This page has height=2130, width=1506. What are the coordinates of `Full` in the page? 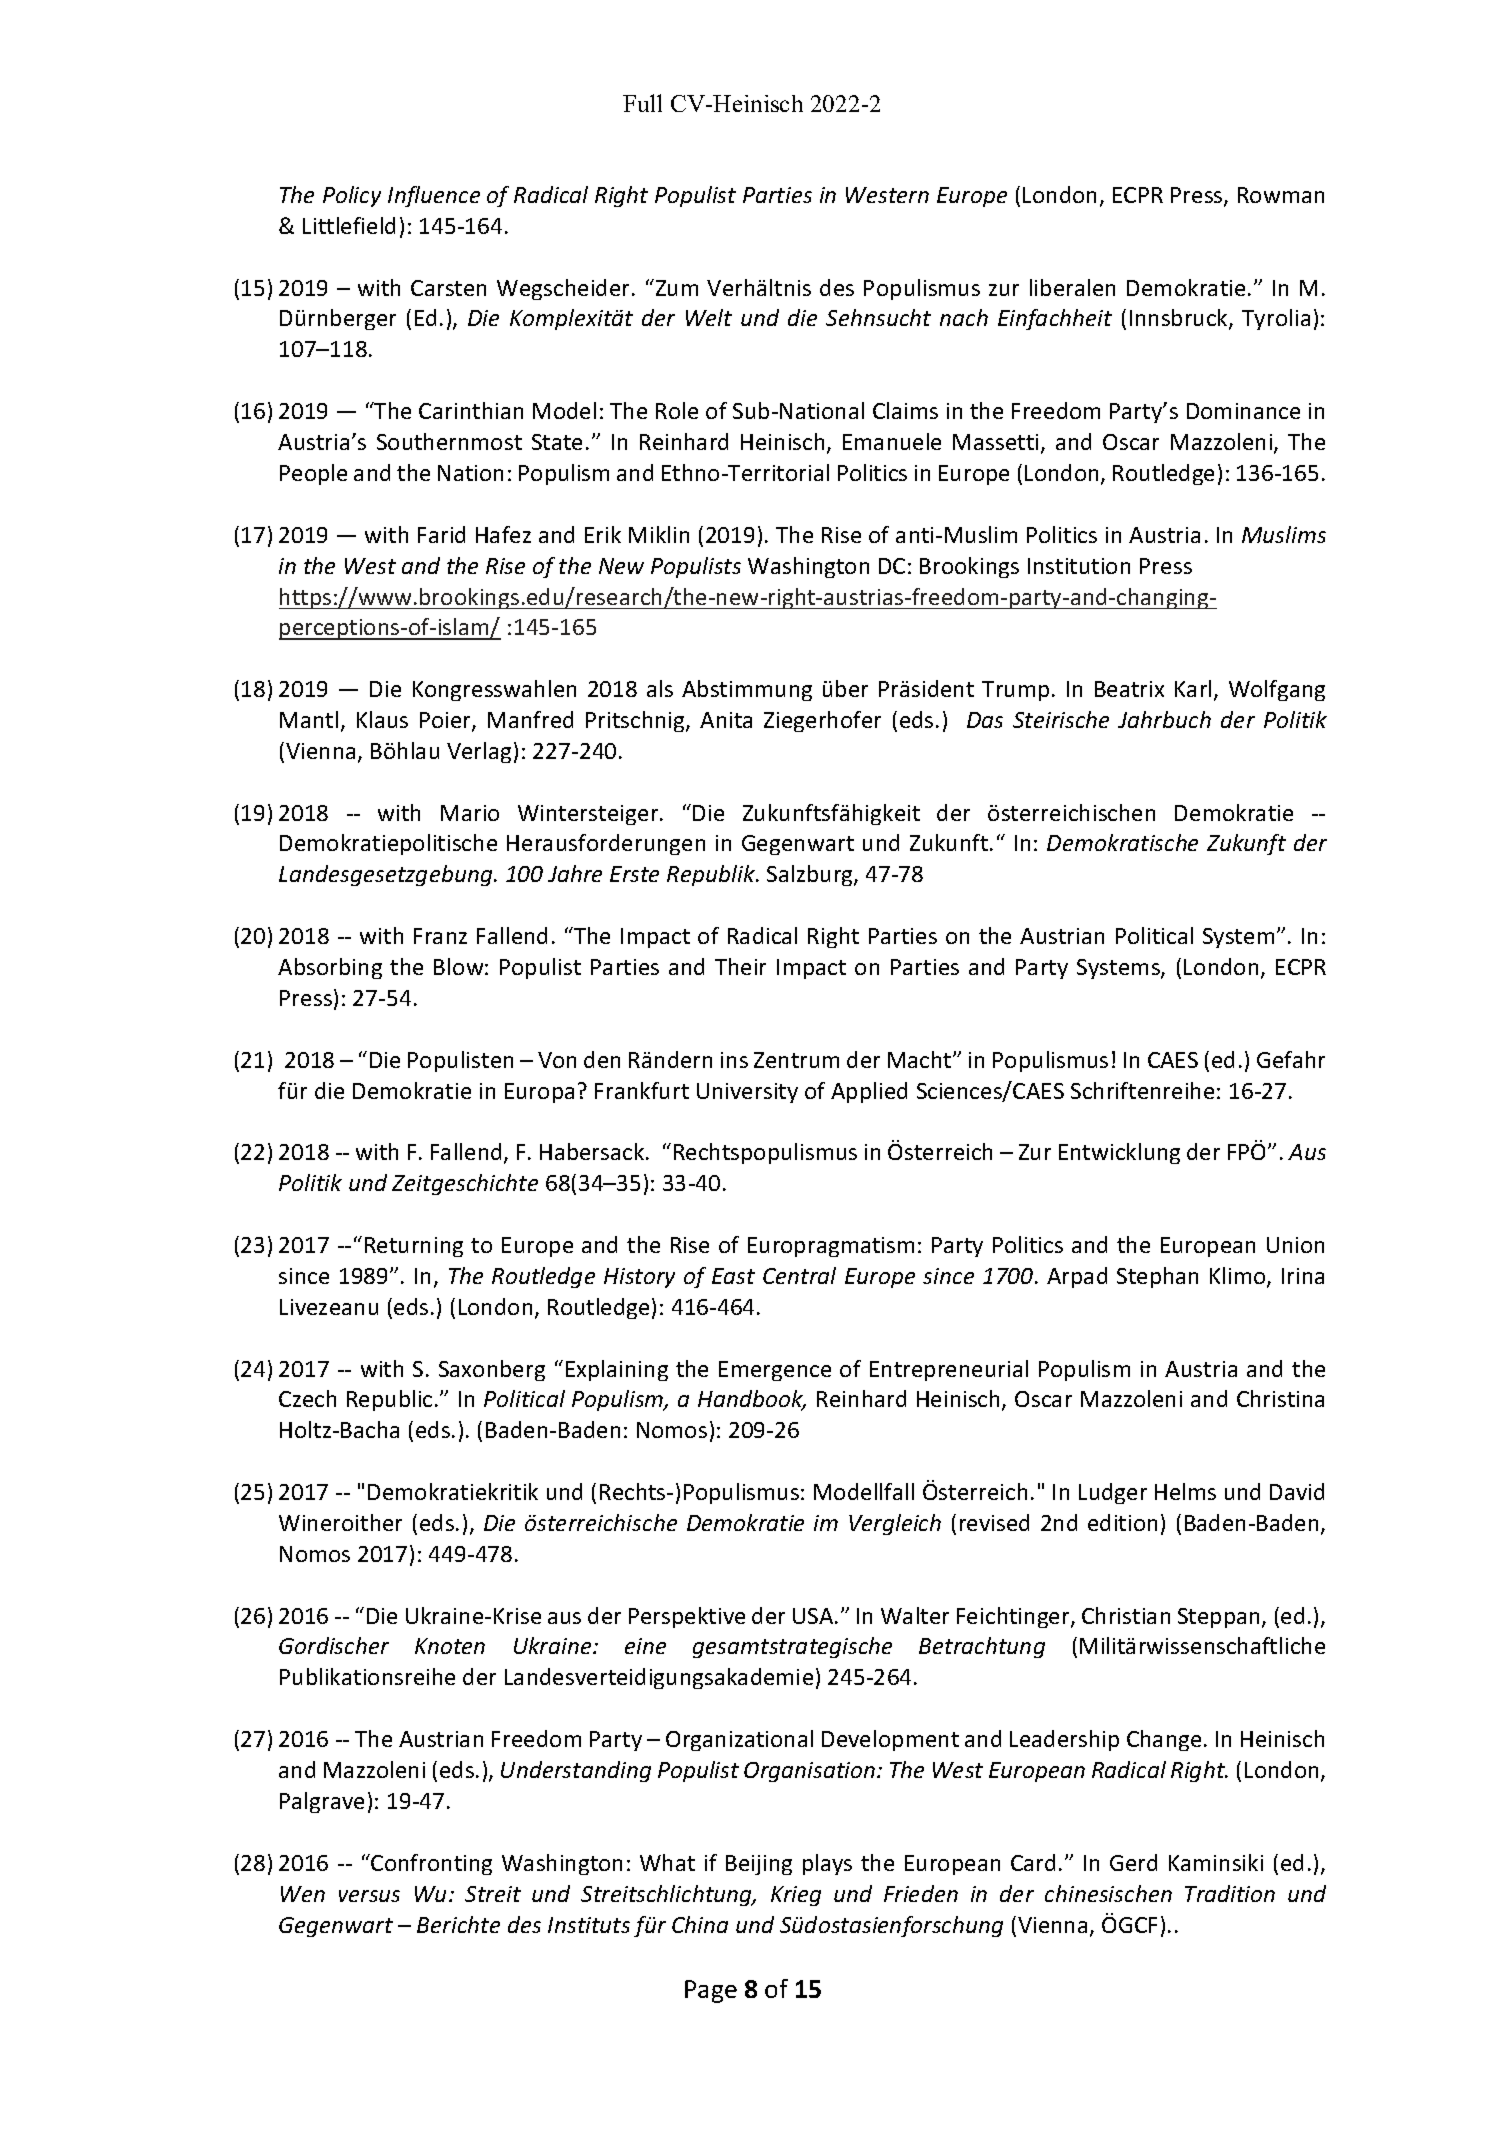 It's located at (642, 103).
